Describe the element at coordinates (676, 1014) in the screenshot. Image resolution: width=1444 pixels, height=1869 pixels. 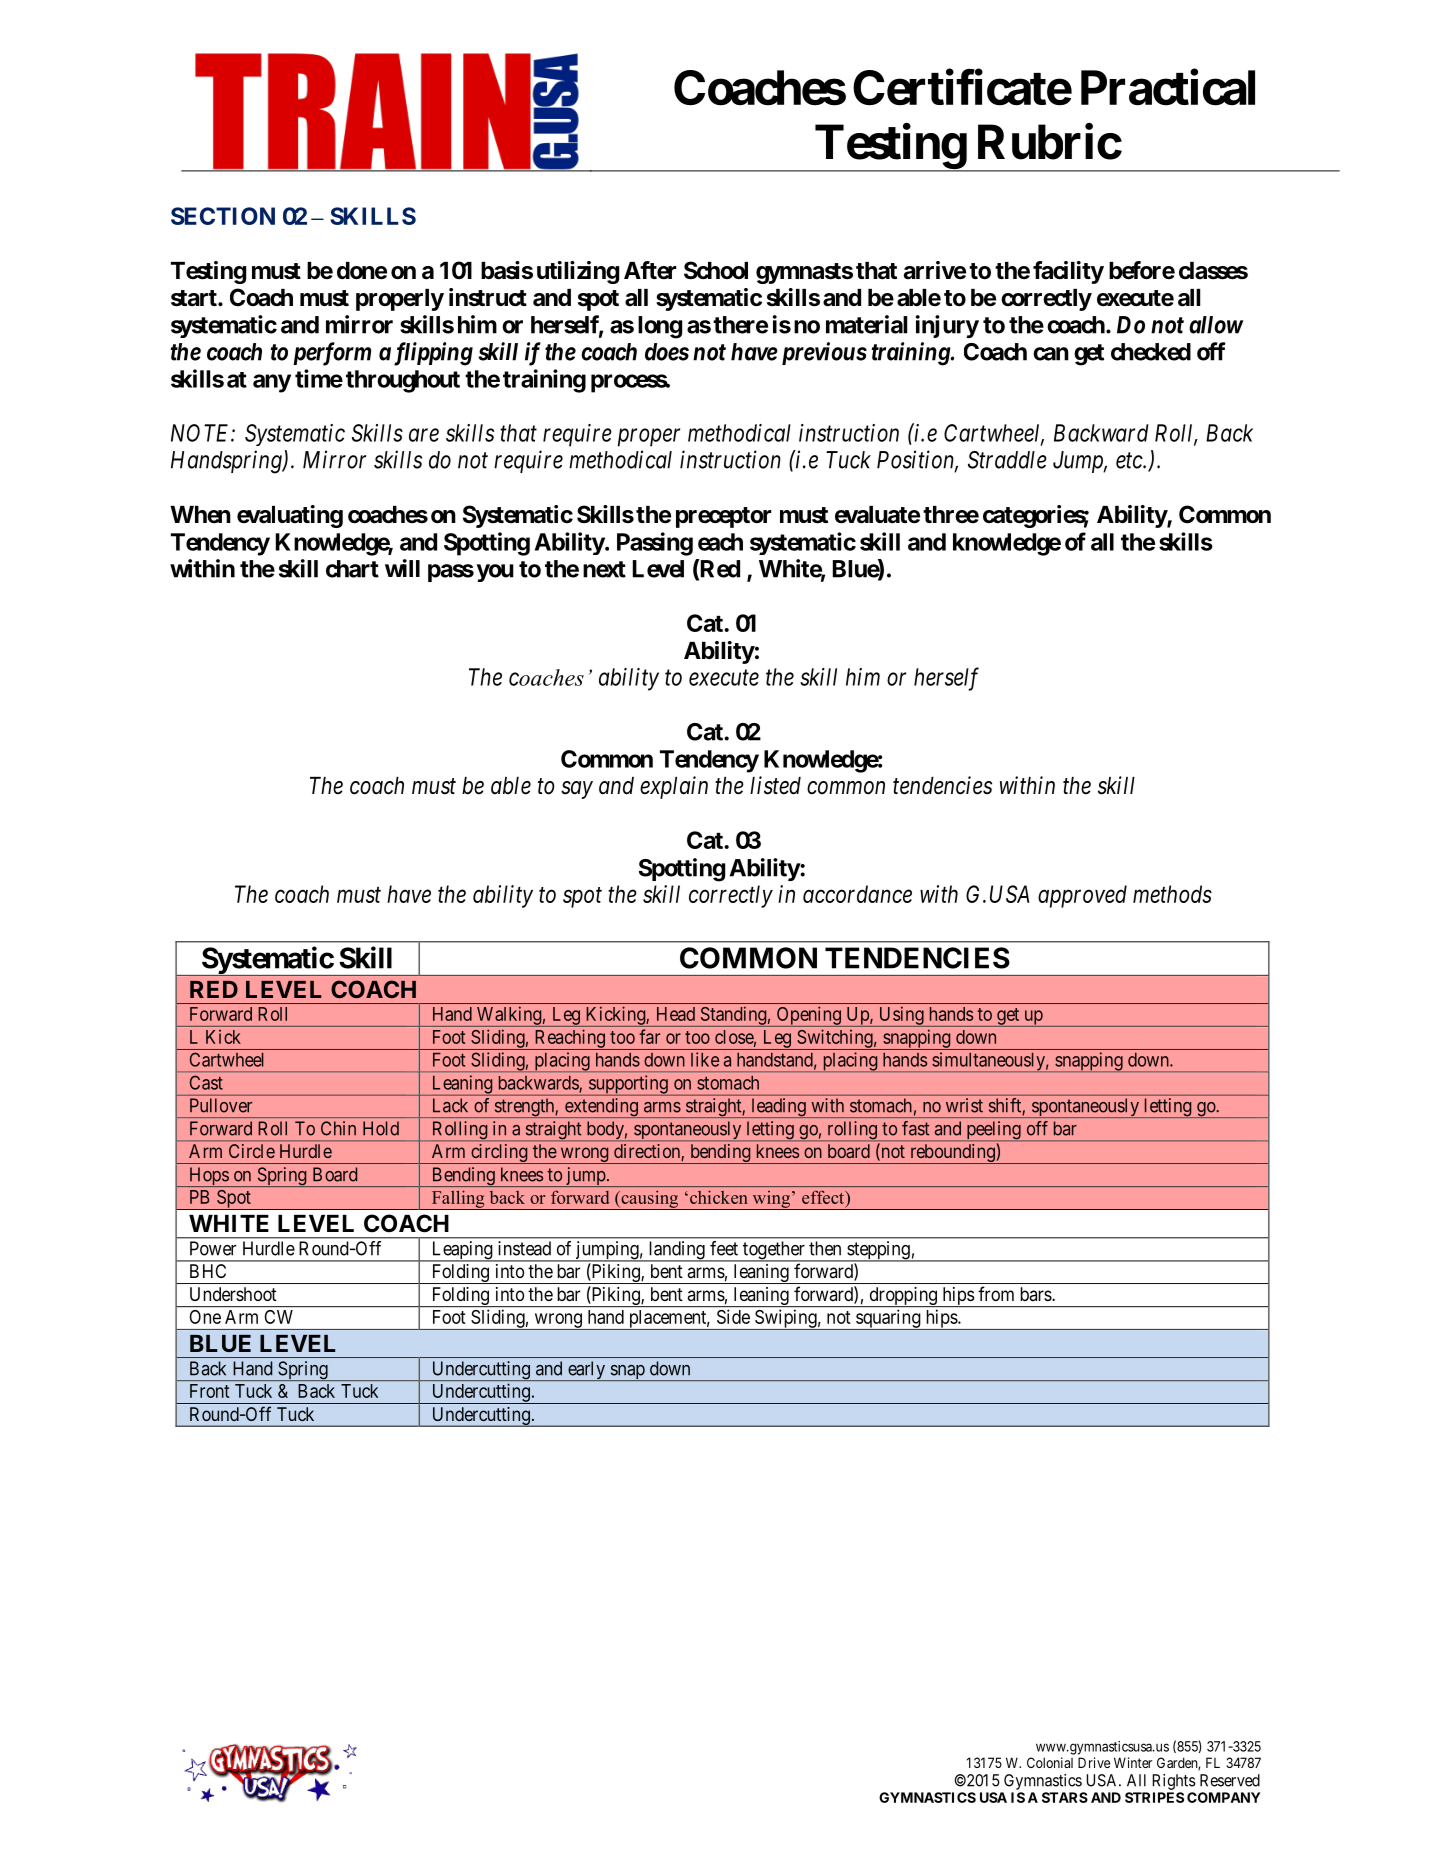
I see `Head` at that location.
